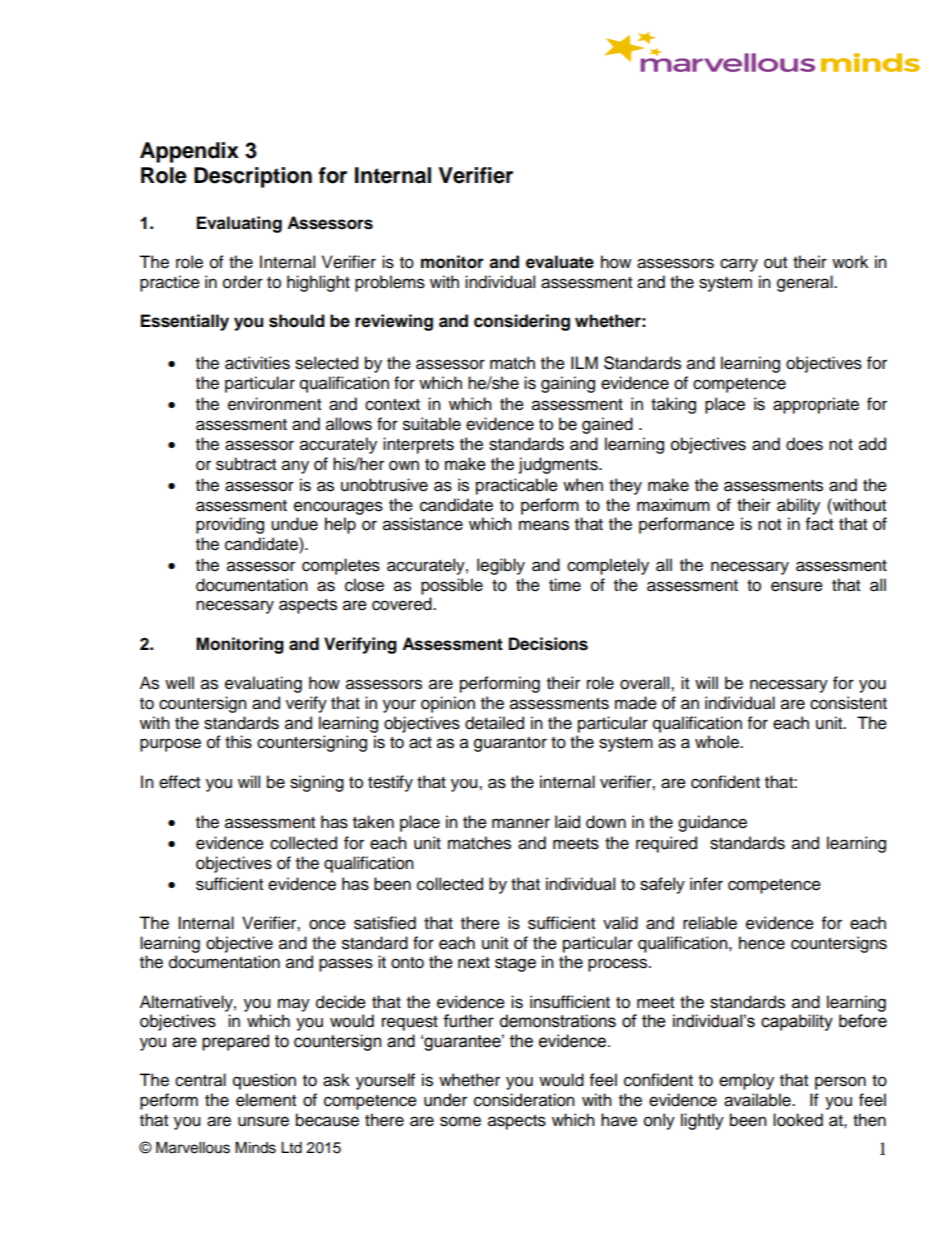  What do you see at coordinates (739, 265) in the page?
I see `carry` at bounding box center [739, 265].
